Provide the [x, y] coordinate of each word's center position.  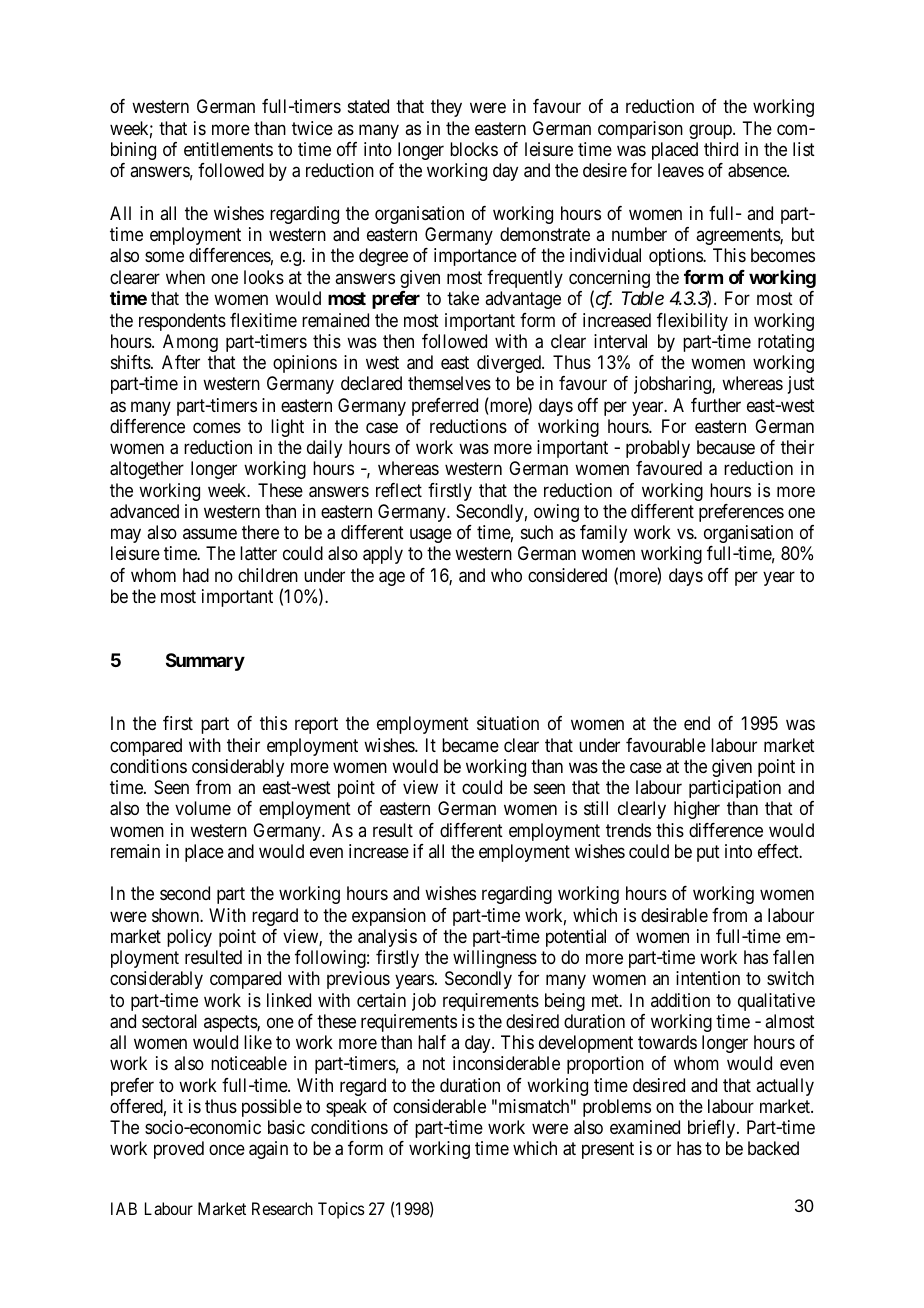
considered [567, 575]
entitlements [228, 149]
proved [179, 1150]
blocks [474, 149]
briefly [713, 1129]
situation [508, 723]
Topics [341, 1210]
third [721, 149]
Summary [205, 662]
